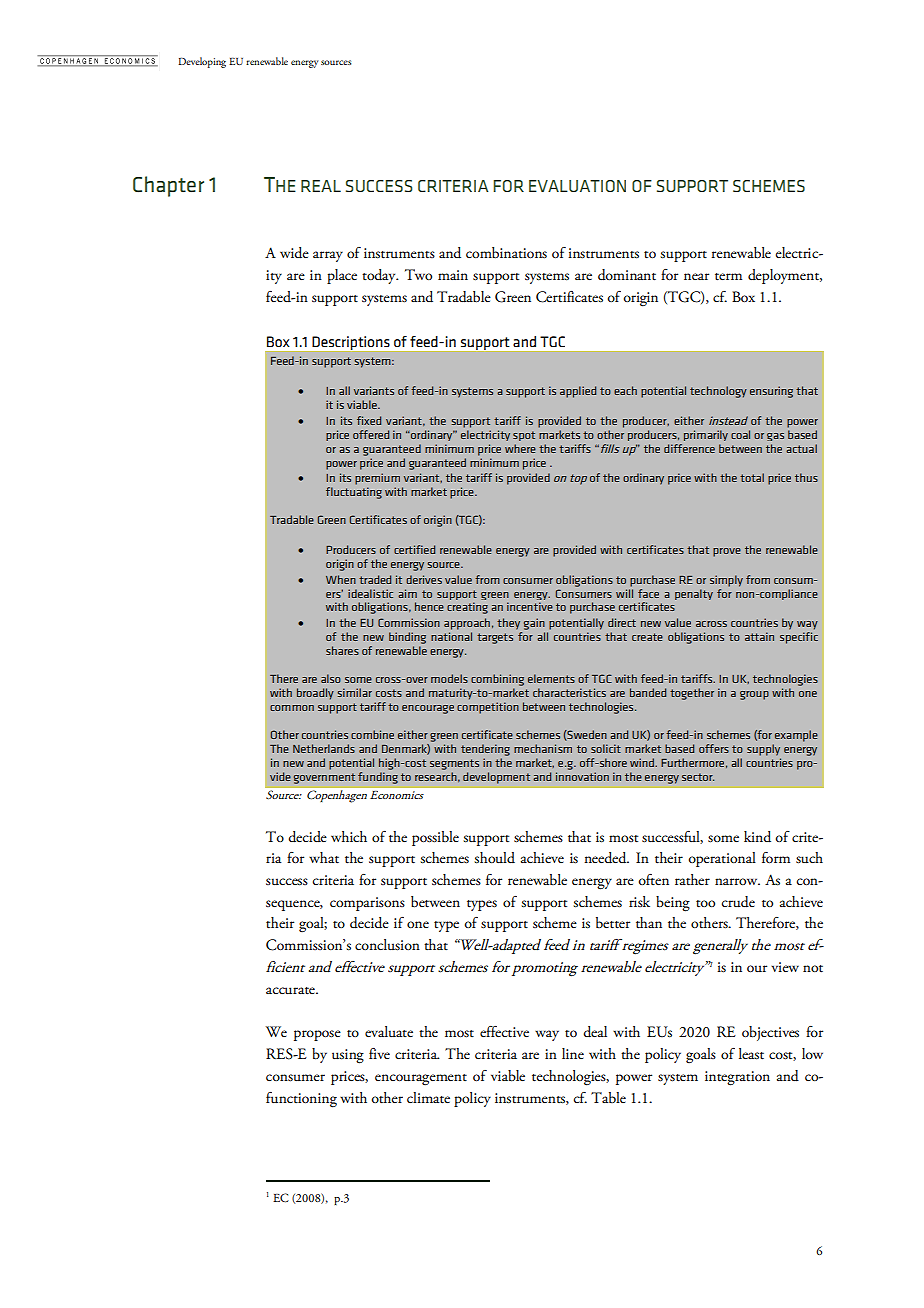  Describe the element at coordinates (202, 62) in the screenshot. I see `Developing` at that location.
